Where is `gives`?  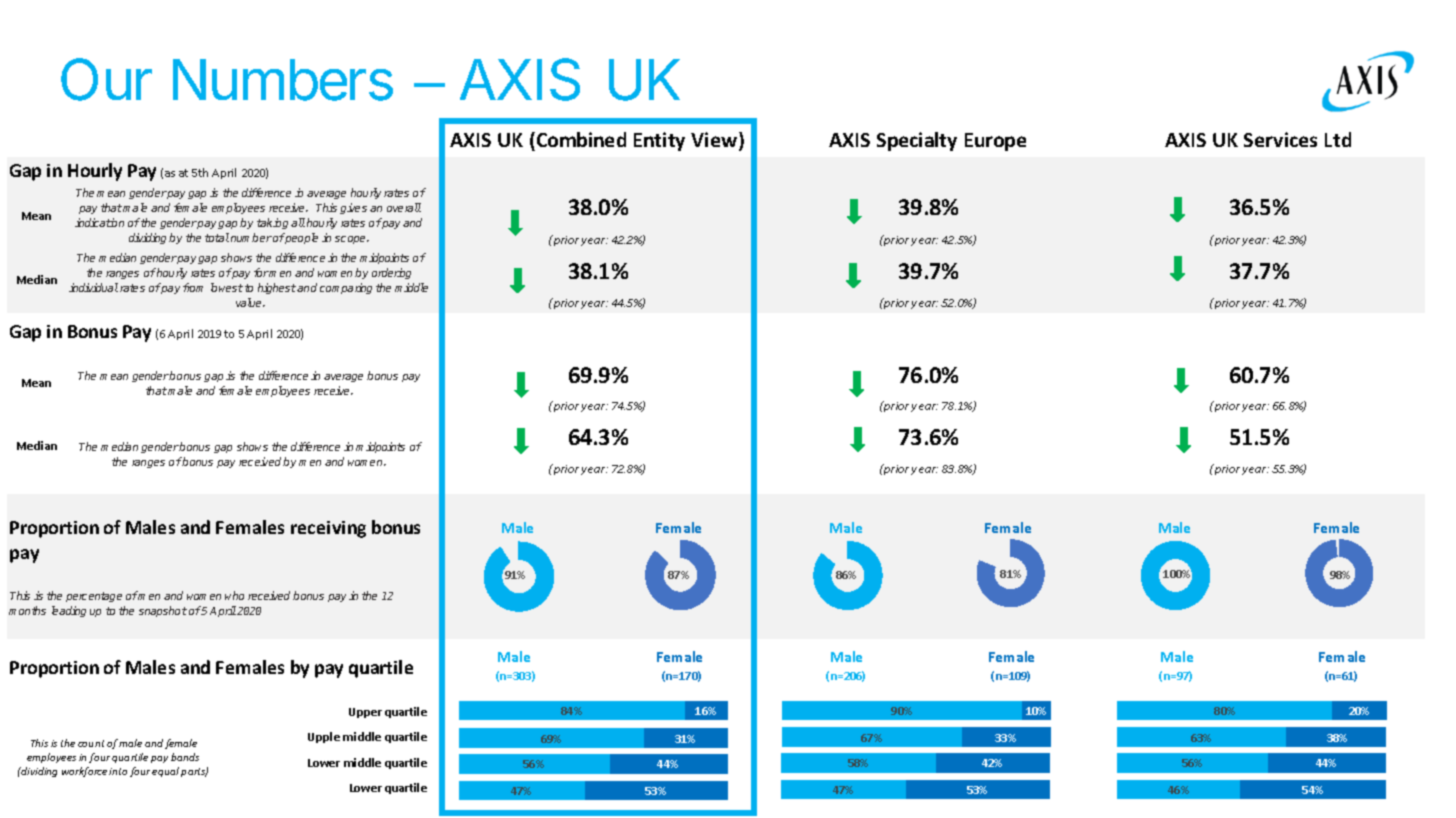 gives is located at coordinates (353, 208).
